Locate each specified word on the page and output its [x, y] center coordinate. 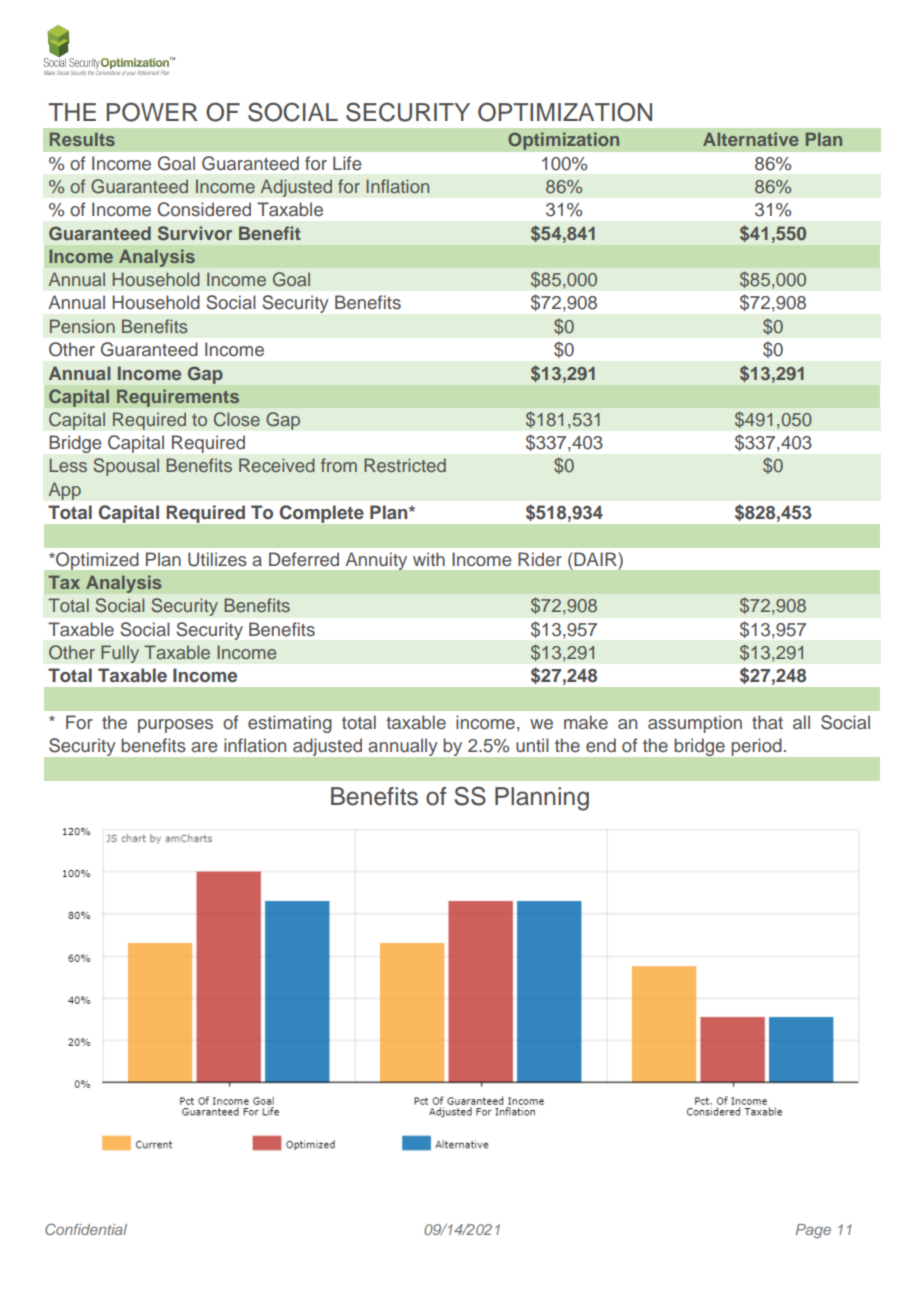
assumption [695, 724]
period [756, 747]
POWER [152, 112]
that [767, 722]
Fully [120, 654]
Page [813, 1231]
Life [347, 163]
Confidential [86, 1229]
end [601, 745]
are [204, 747]
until [532, 745]
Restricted [405, 465]
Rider [540, 559]
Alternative [751, 139]
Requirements [178, 398]
